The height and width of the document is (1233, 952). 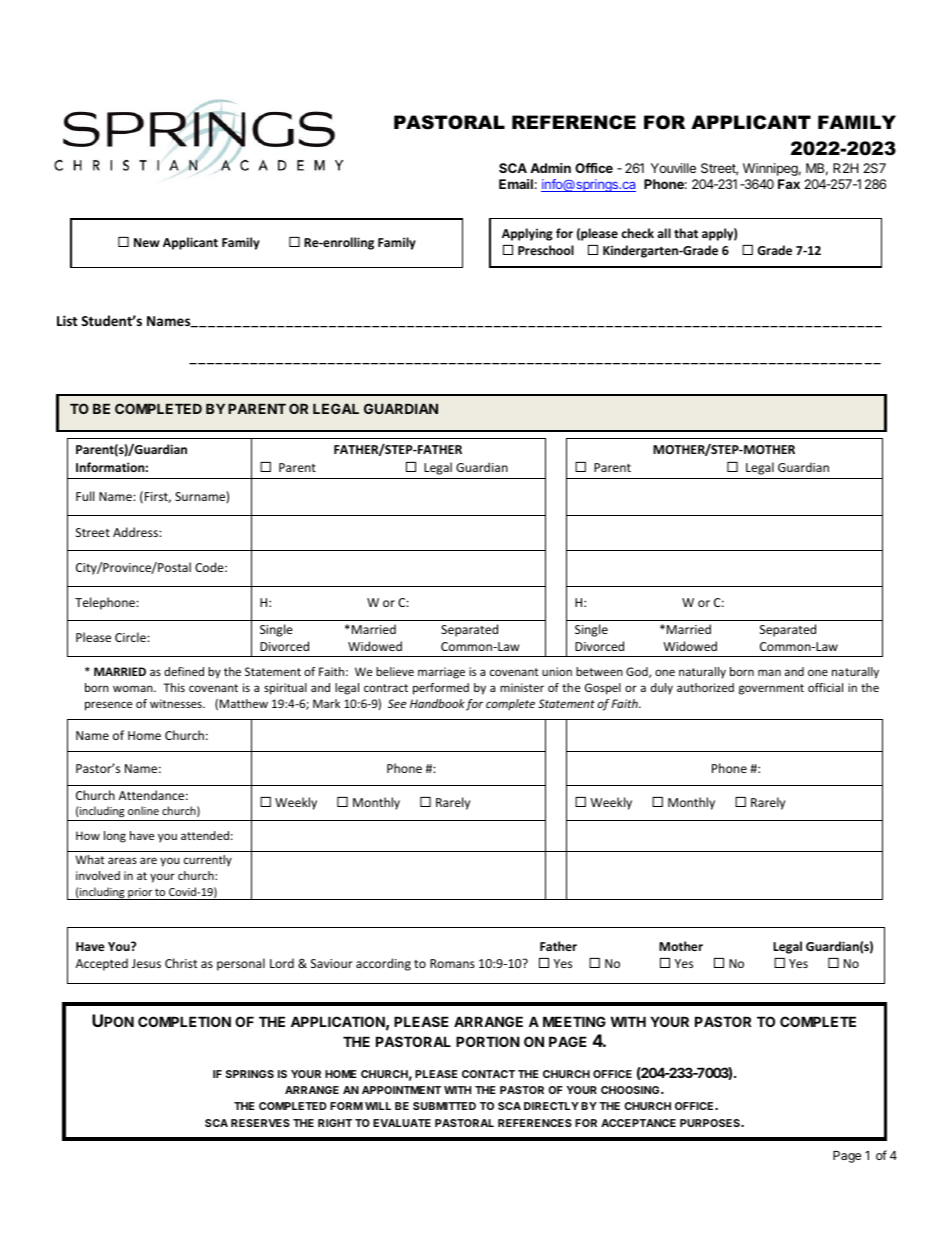 I want to click on government, so click(x=771, y=689).
